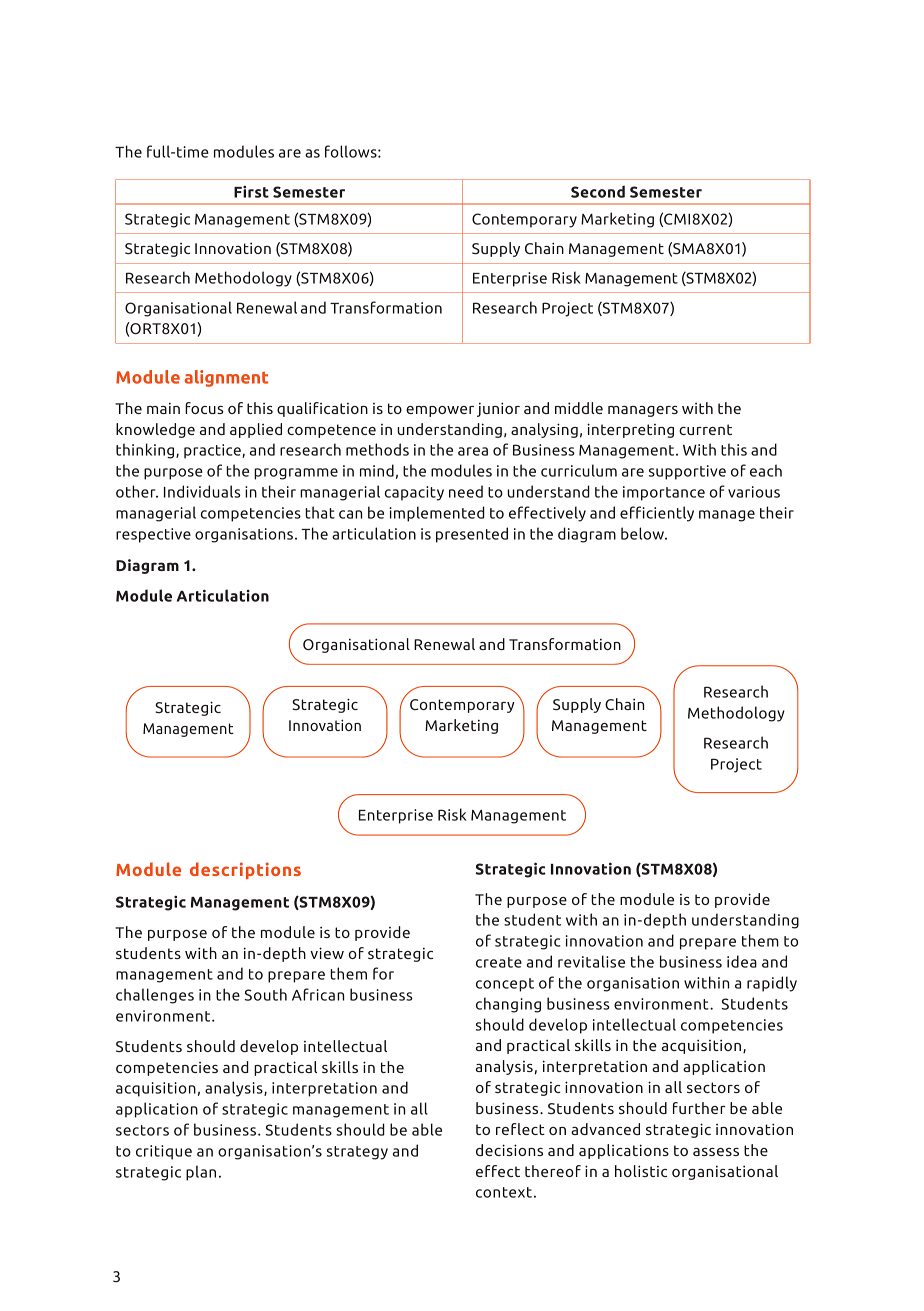 The width and height of the image is (924, 1311). I want to click on First, so click(251, 191).
